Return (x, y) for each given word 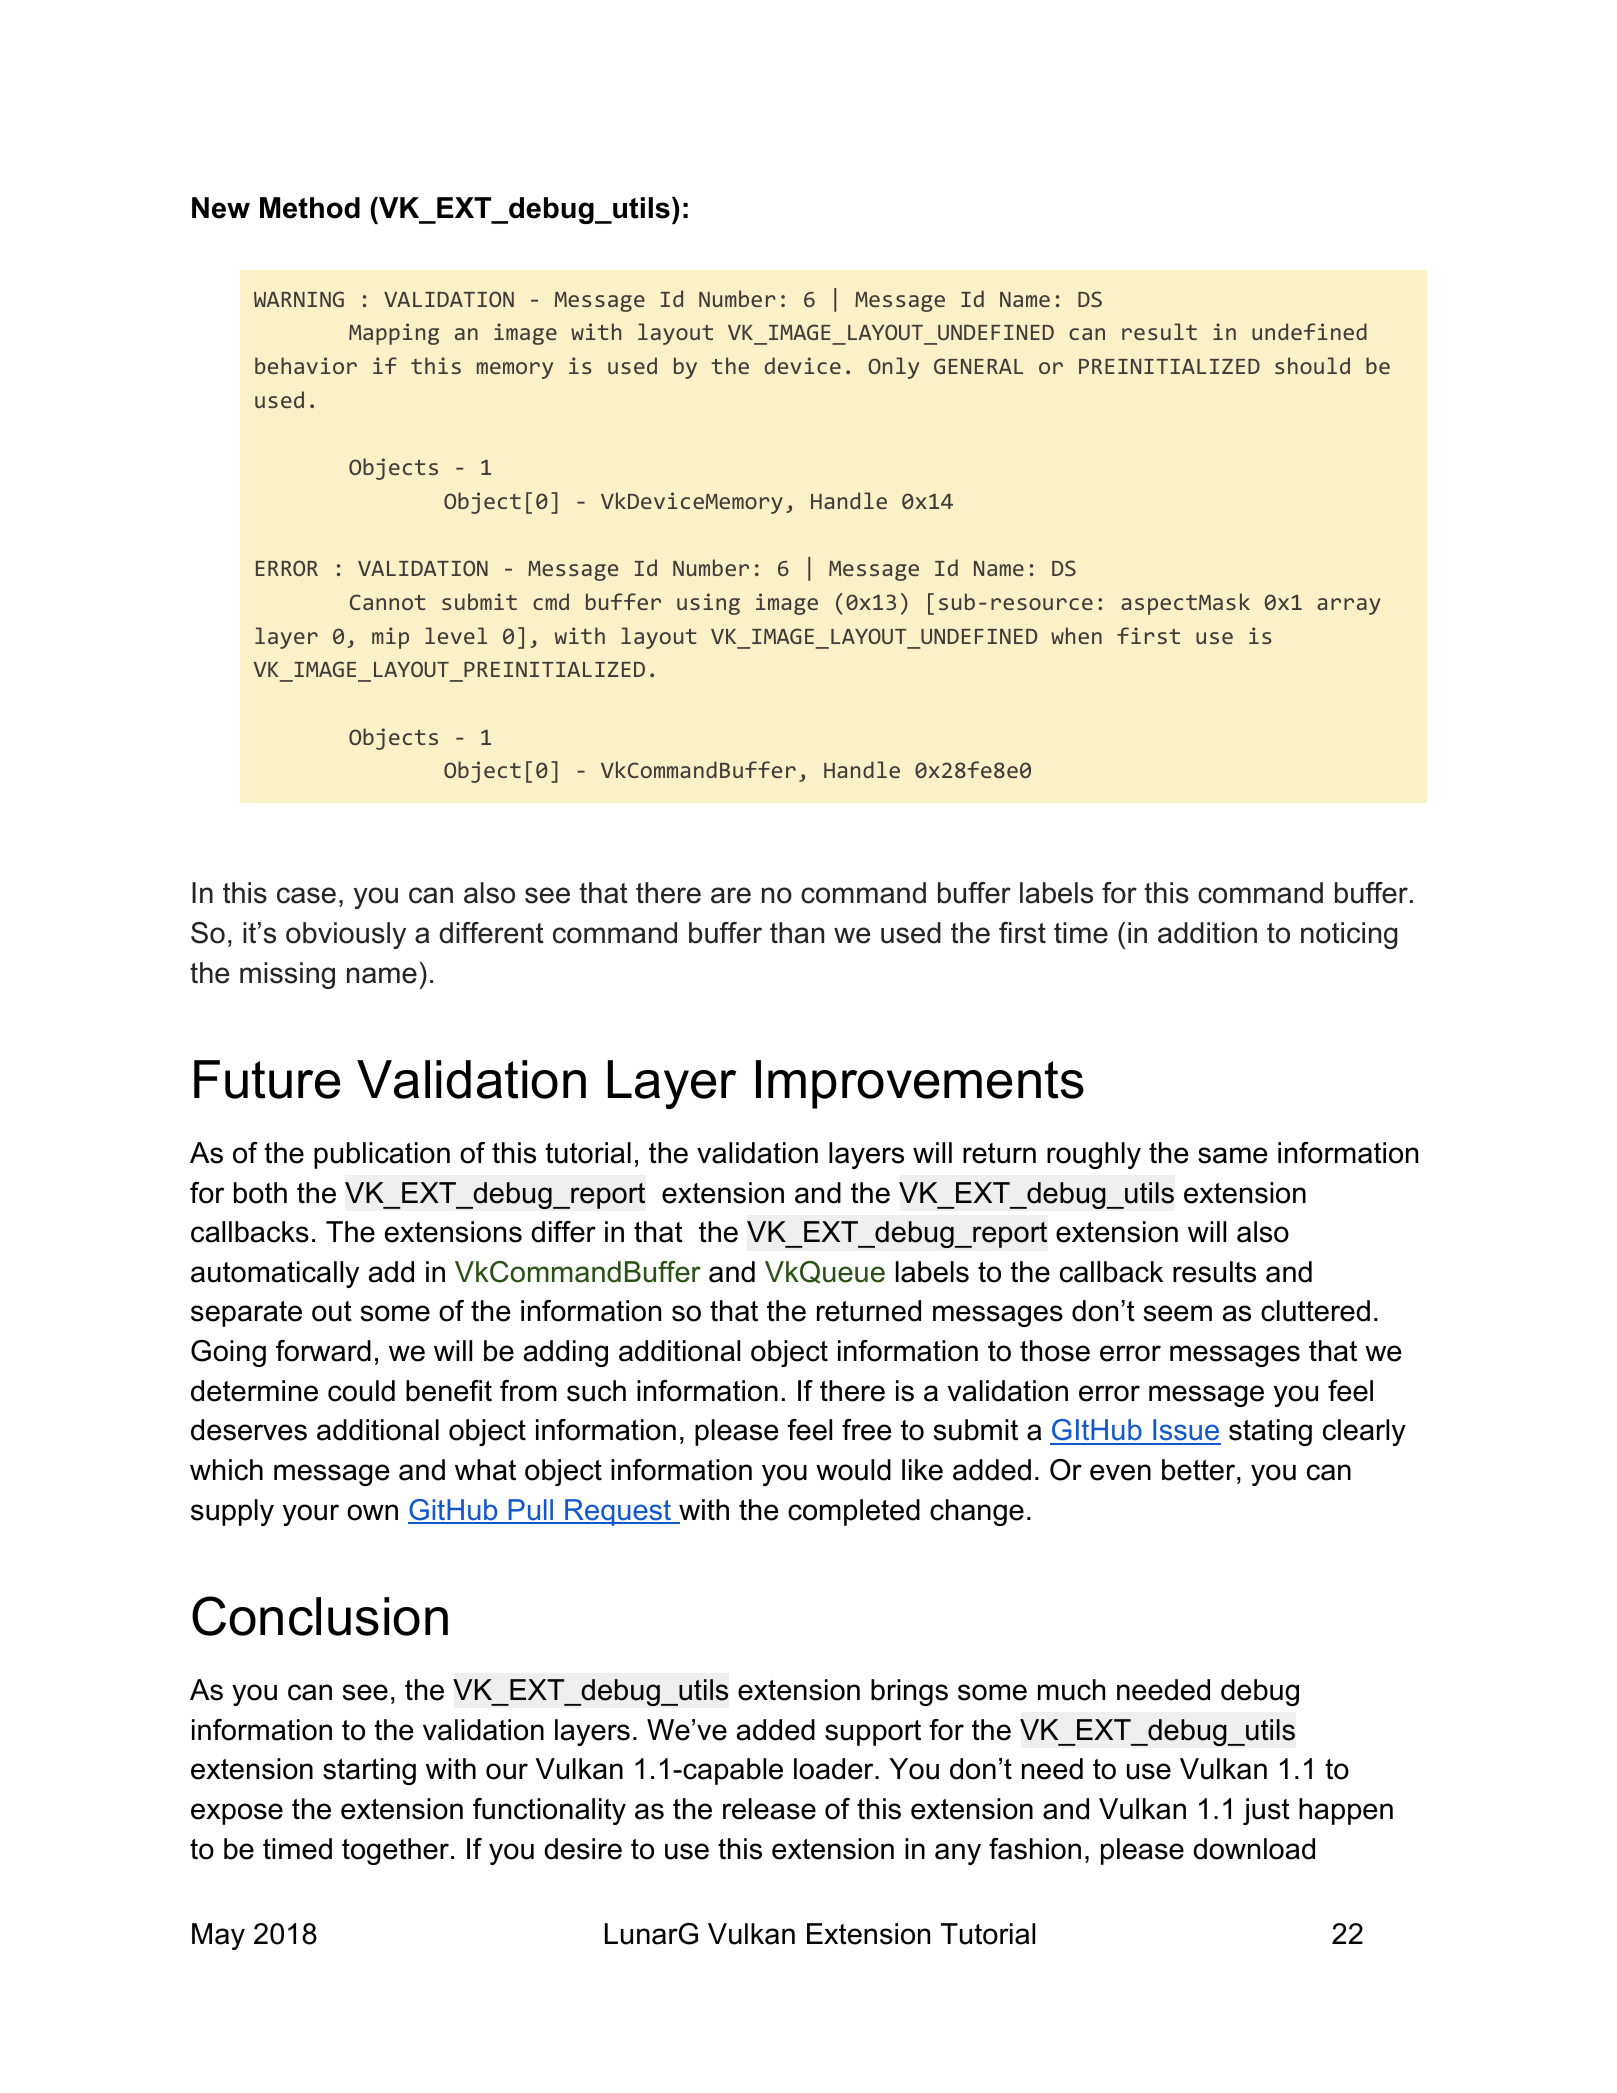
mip (390, 638)
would (853, 1470)
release (769, 1809)
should (1312, 365)
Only (893, 368)
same (1233, 1155)
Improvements (920, 1084)
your (311, 1515)
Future (267, 1079)
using (708, 604)
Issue (1186, 1431)
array (1349, 606)
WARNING (299, 299)
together (395, 1851)
